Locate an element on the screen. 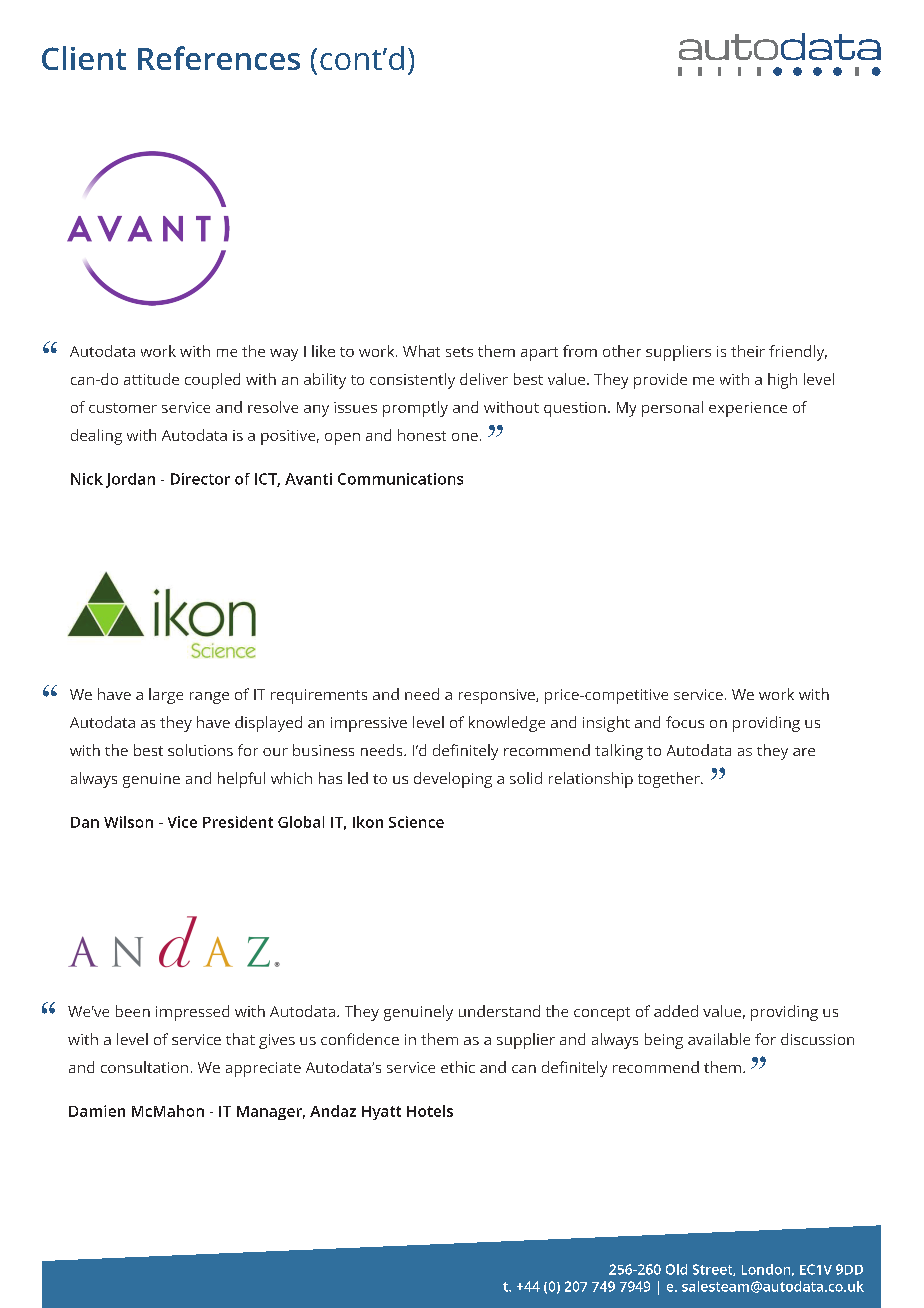 Image resolution: width=924 pixels, height=1308 pixels. Old is located at coordinates (676, 1269).
